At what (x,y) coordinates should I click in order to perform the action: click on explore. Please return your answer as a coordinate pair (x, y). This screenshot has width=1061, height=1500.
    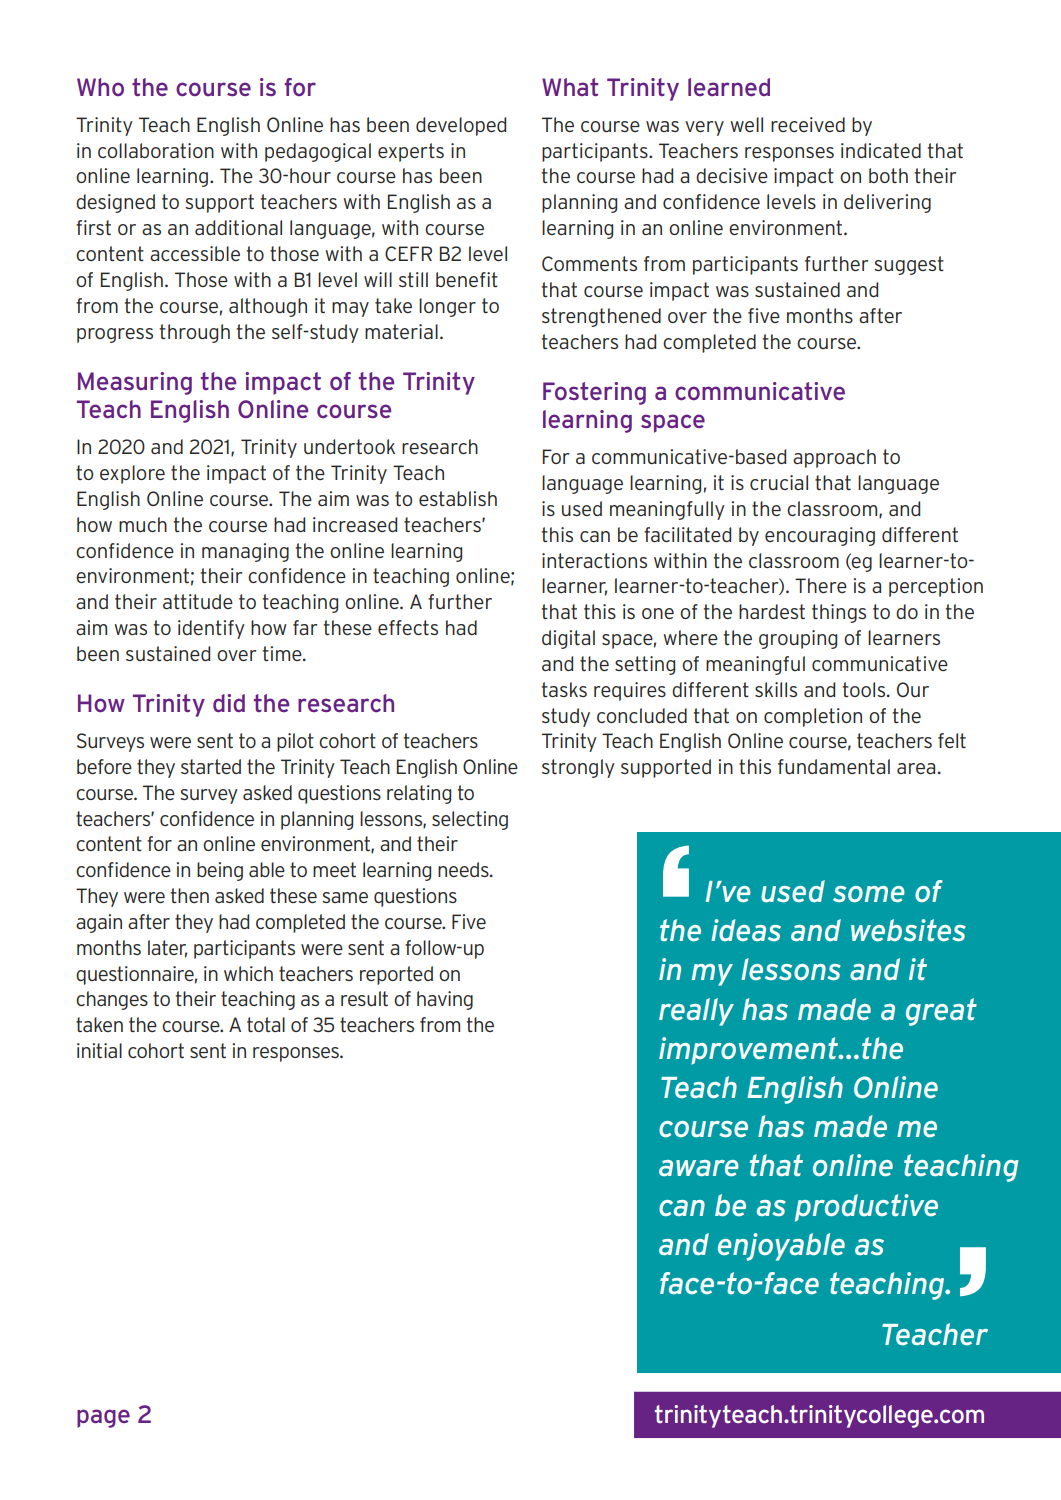
    Looking at the image, I should click on (132, 474).
